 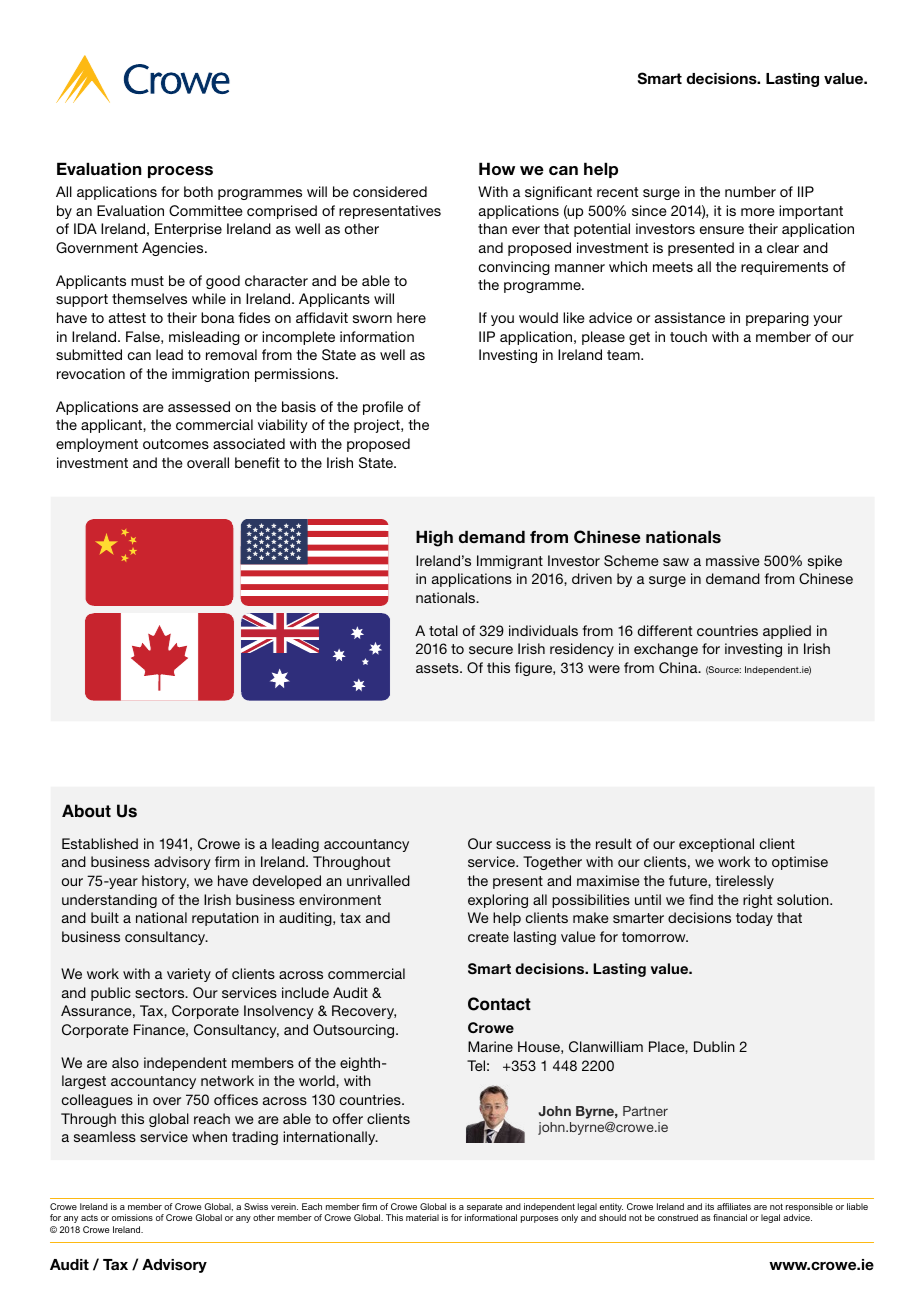 I want to click on Contact, so click(x=499, y=1004).
